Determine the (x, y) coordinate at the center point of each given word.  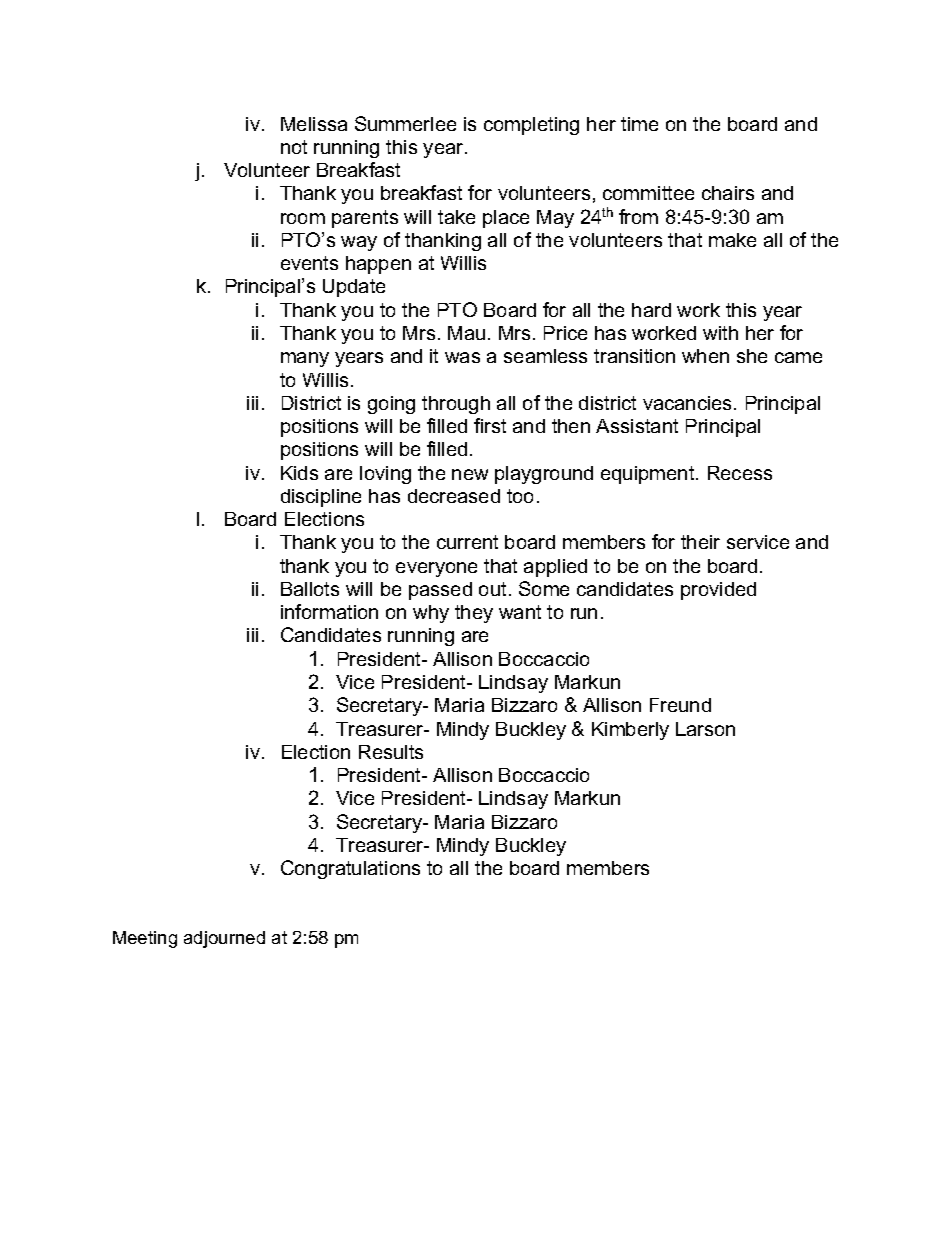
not (294, 147)
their (700, 542)
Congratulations (350, 869)
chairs (728, 193)
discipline (321, 498)
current (467, 542)
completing (531, 126)
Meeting (145, 939)
